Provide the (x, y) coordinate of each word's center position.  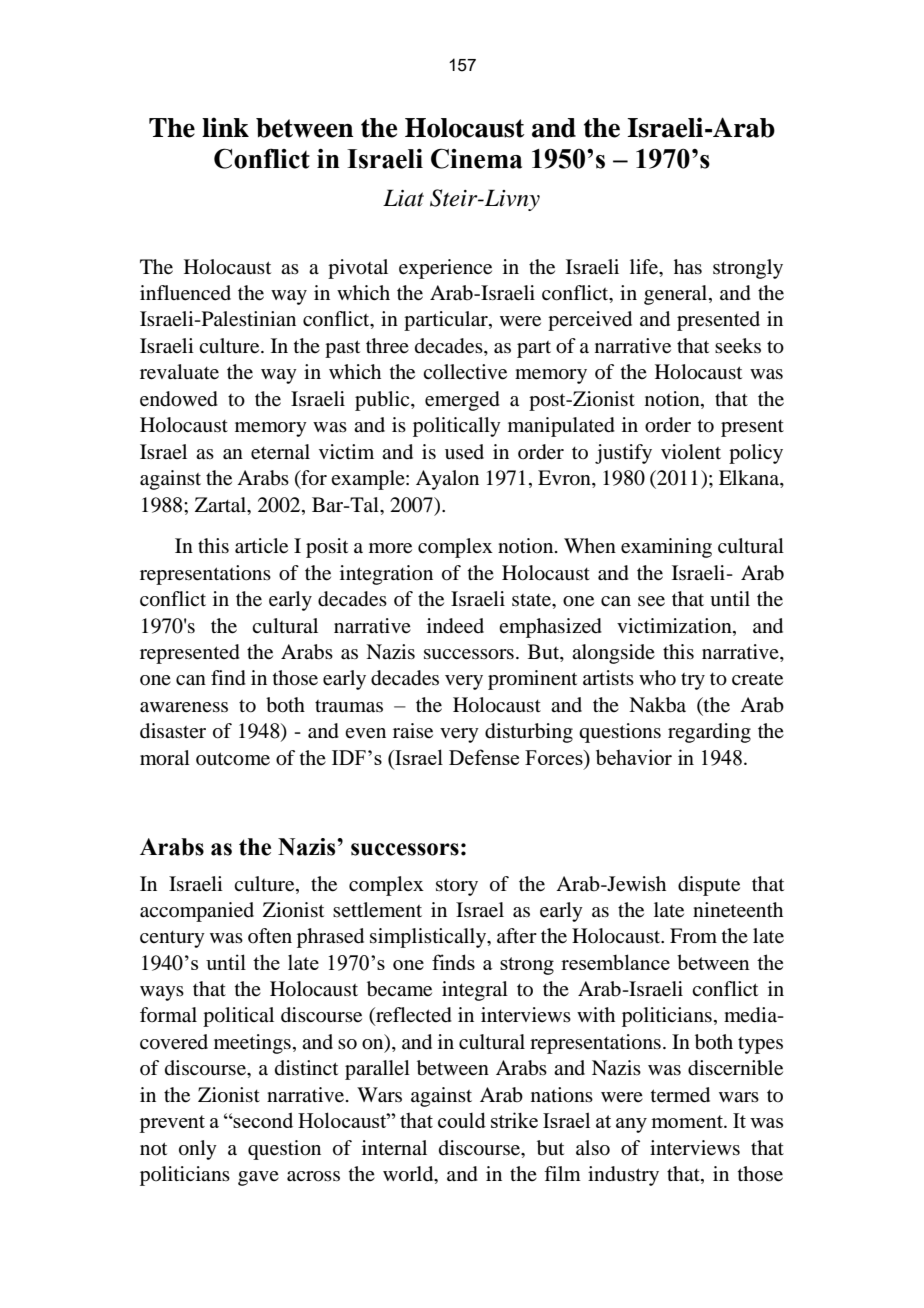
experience (445, 269)
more (390, 548)
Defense (484, 757)
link (225, 127)
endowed (179, 399)
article (261, 546)
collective (465, 372)
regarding (709, 733)
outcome (233, 759)
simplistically (429, 938)
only (198, 1150)
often (270, 936)
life (645, 267)
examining (666, 548)
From (693, 936)
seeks (738, 346)
